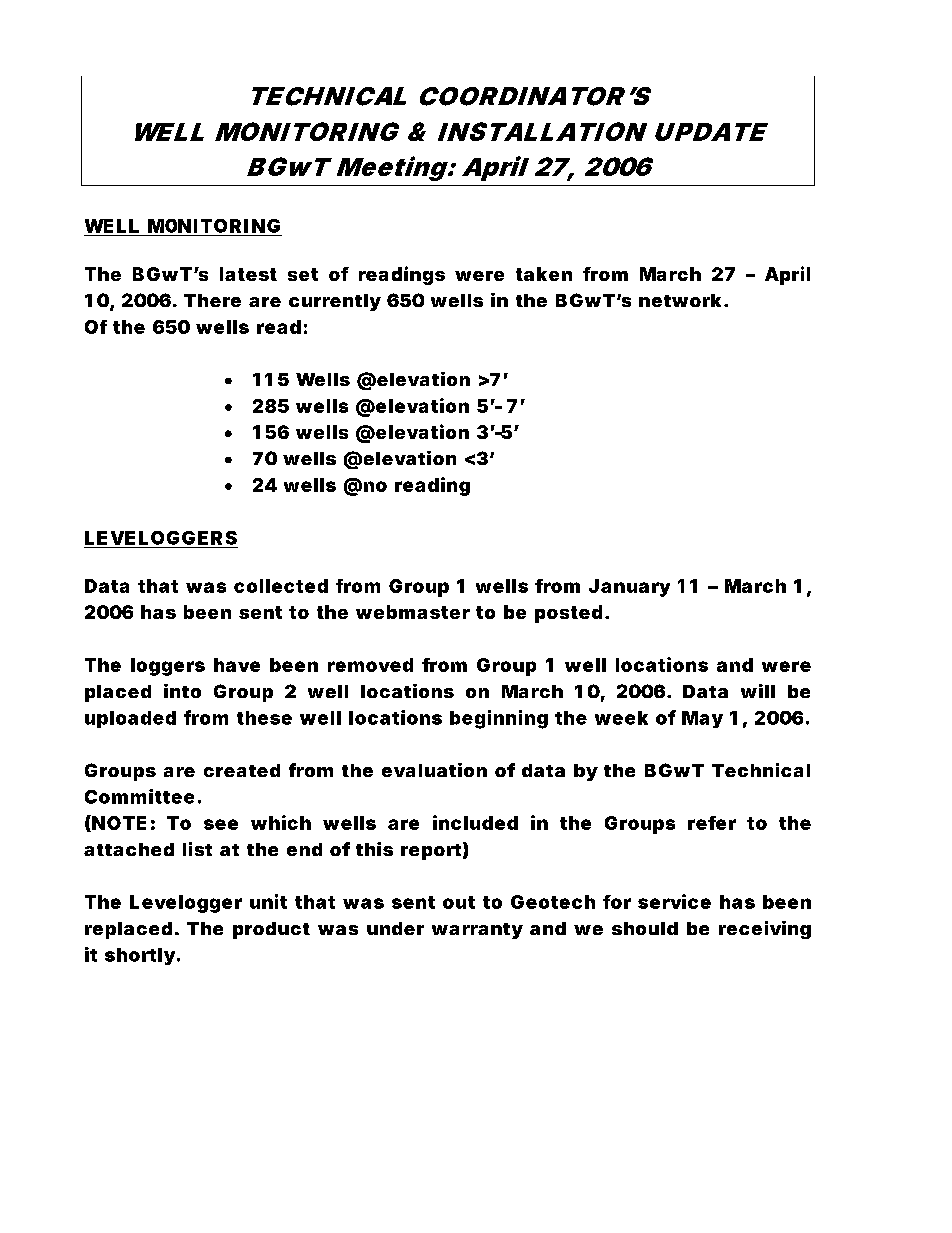 The width and height of the screenshot is (952, 1233). What do you see at coordinates (680, 300) in the screenshot?
I see `network` at bounding box center [680, 300].
